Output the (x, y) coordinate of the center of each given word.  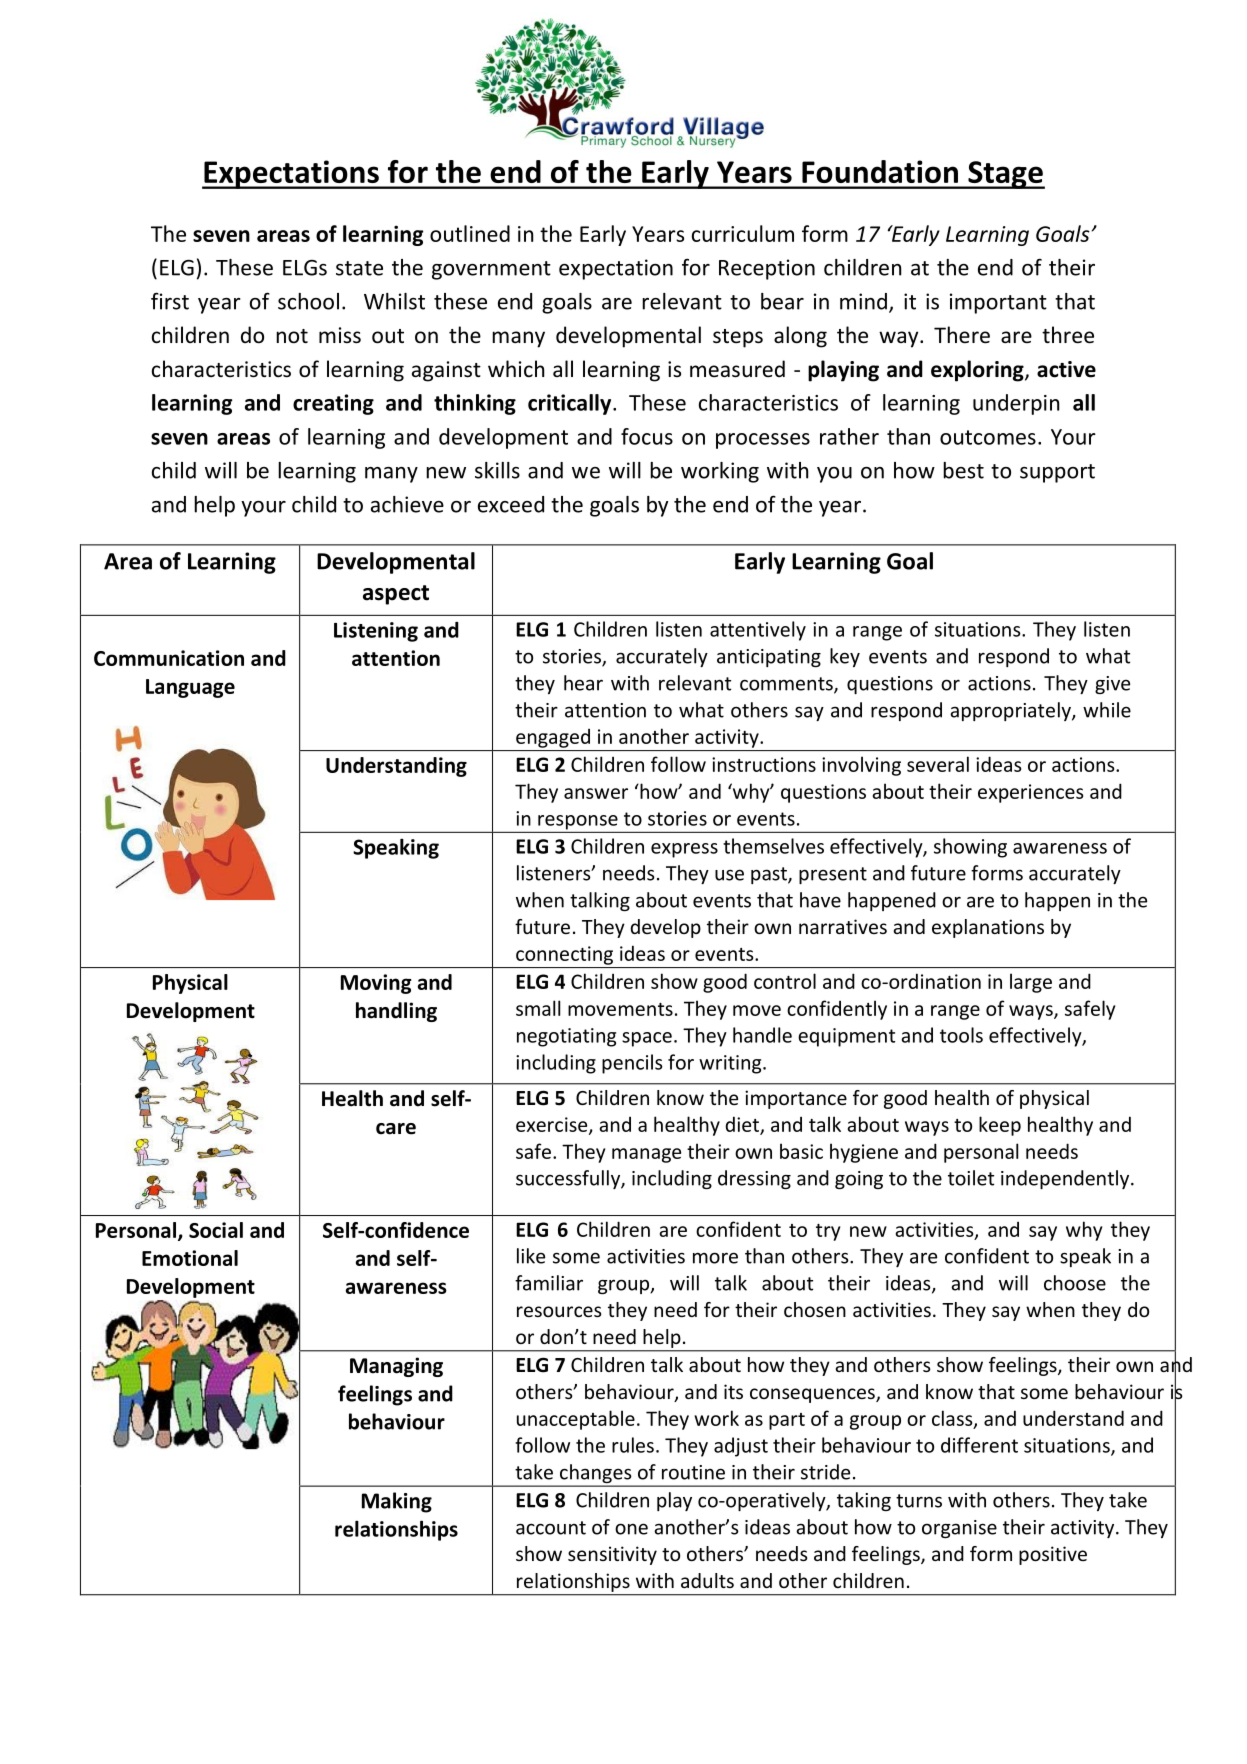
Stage (1005, 175)
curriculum (743, 233)
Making (397, 1502)
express (684, 850)
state (359, 268)
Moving (376, 984)
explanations (988, 928)
